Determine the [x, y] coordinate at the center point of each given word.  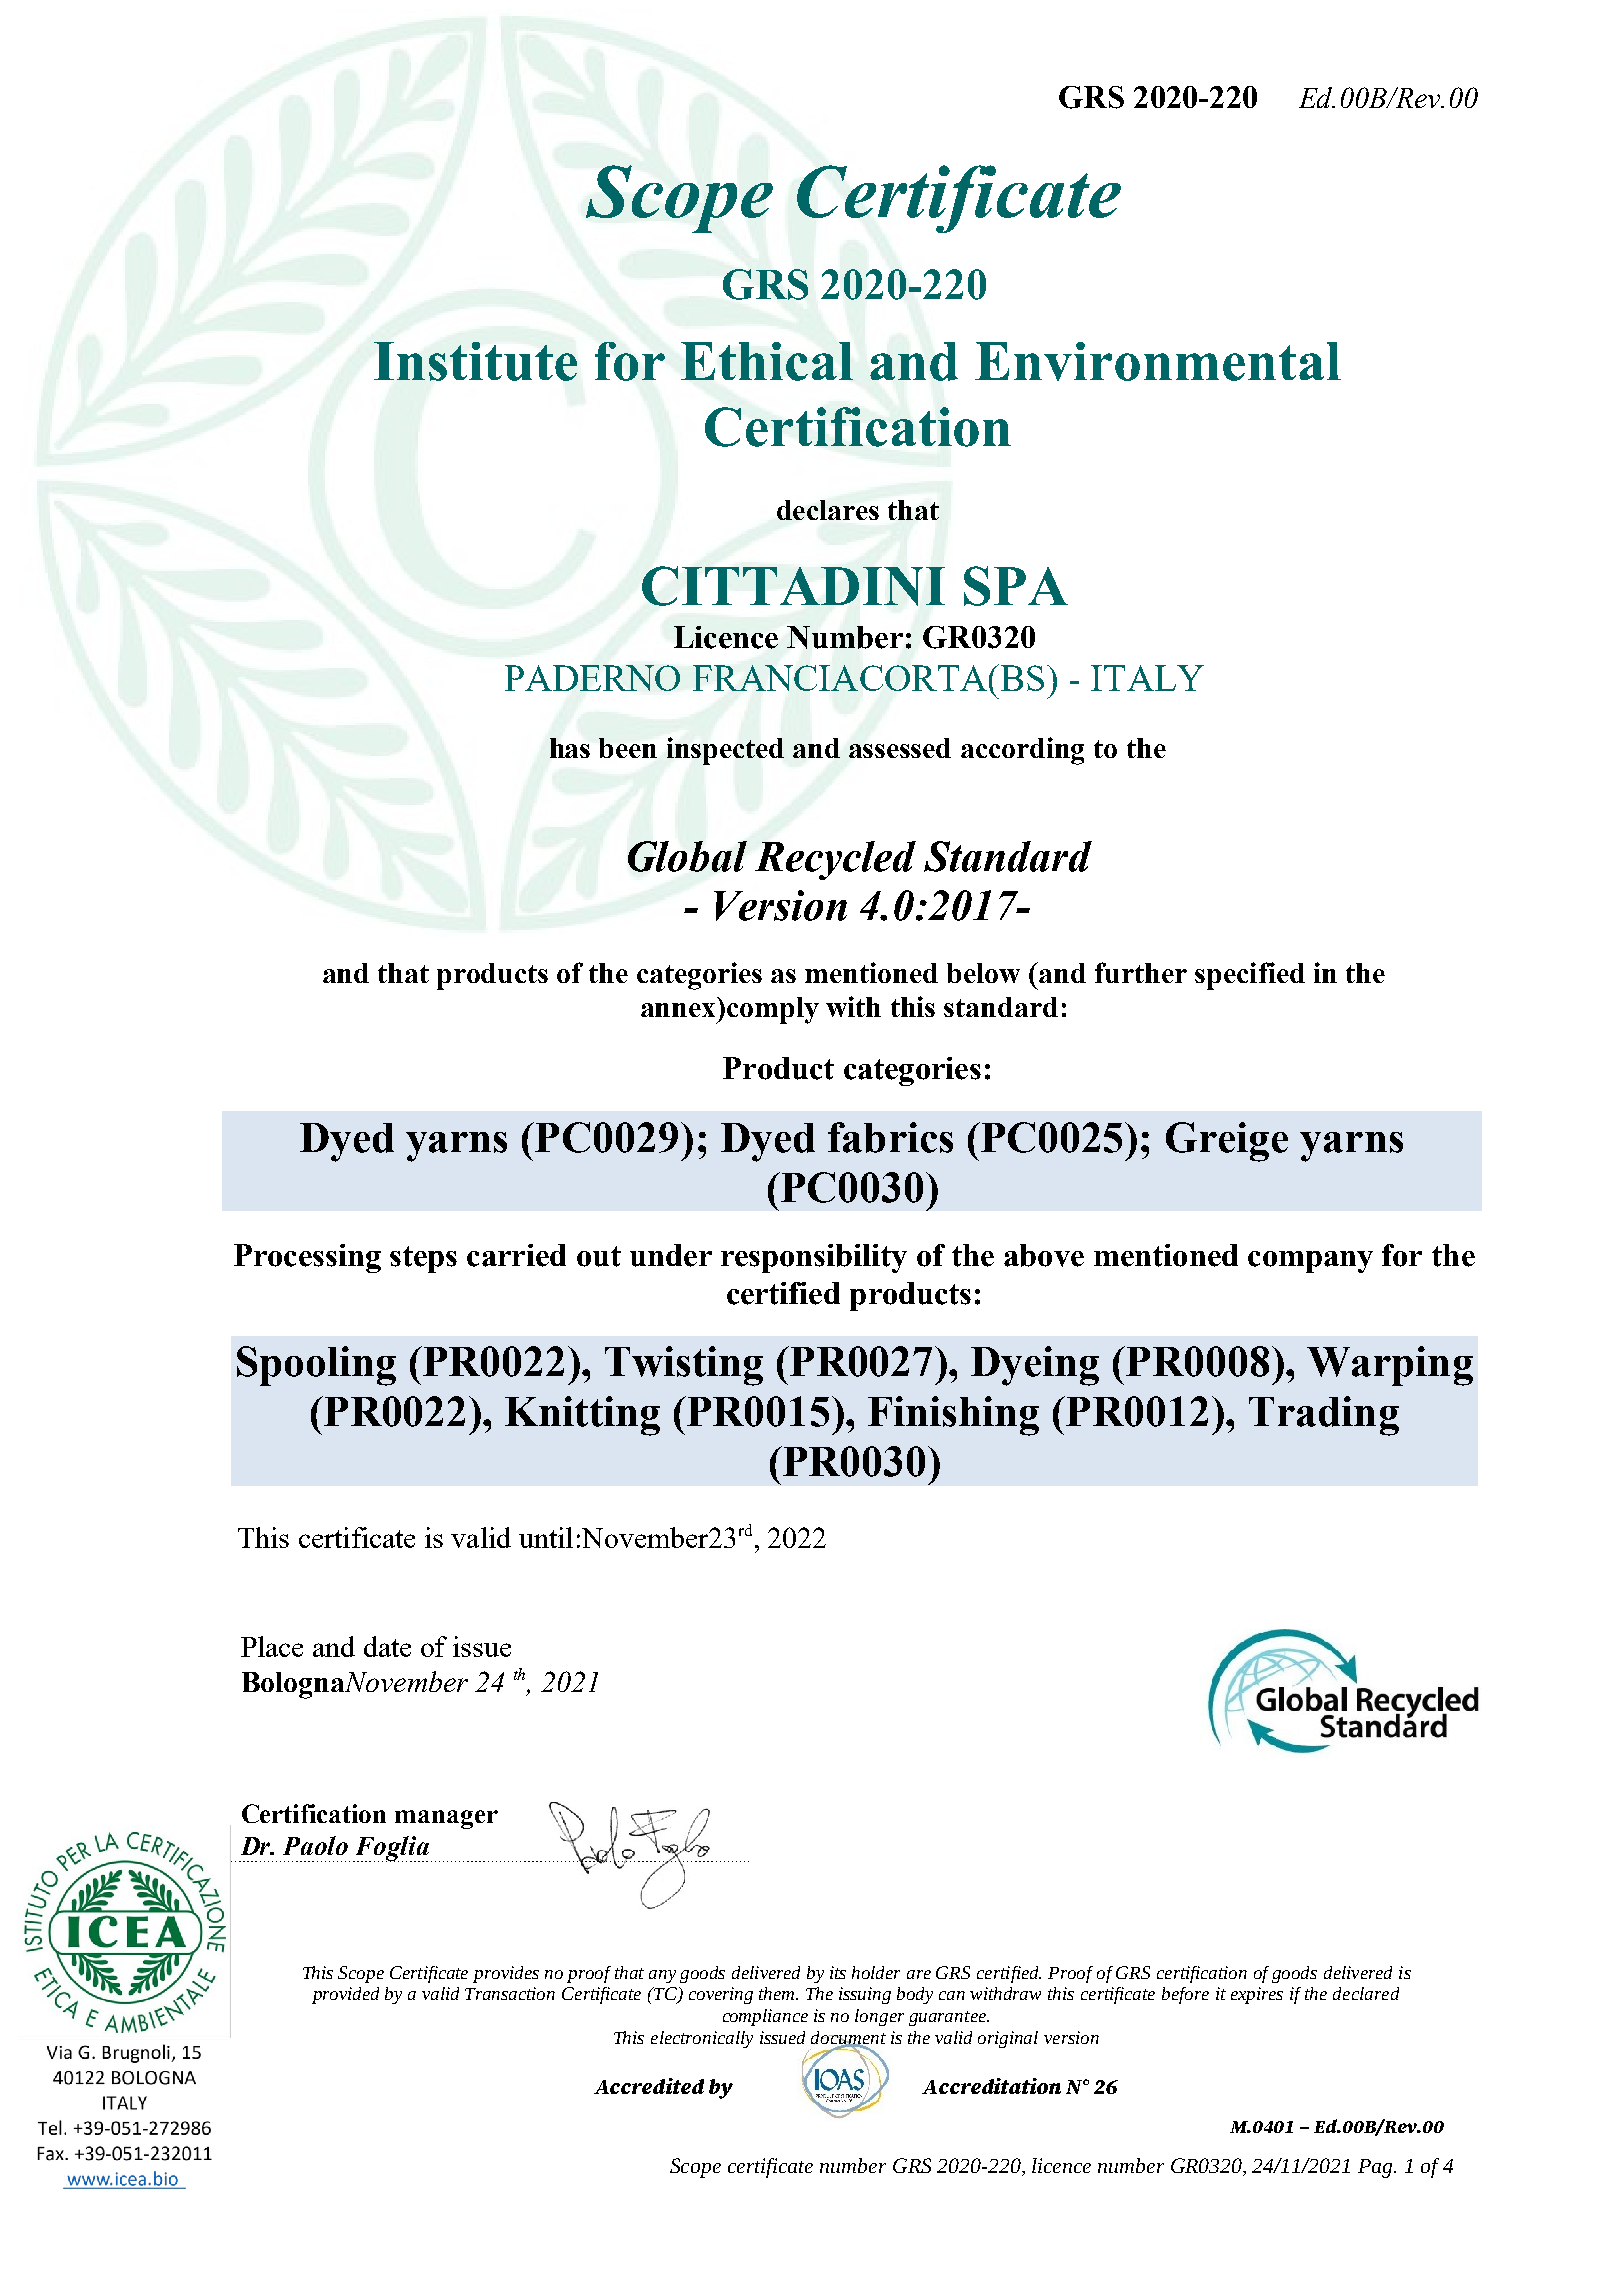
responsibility [814, 1258]
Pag [1376, 2168]
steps [423, 1259]
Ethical [767, 361]
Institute [475, 361]
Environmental [1158, 361]
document [848, 2039]
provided [345, 1995]
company [1310, 1262]
